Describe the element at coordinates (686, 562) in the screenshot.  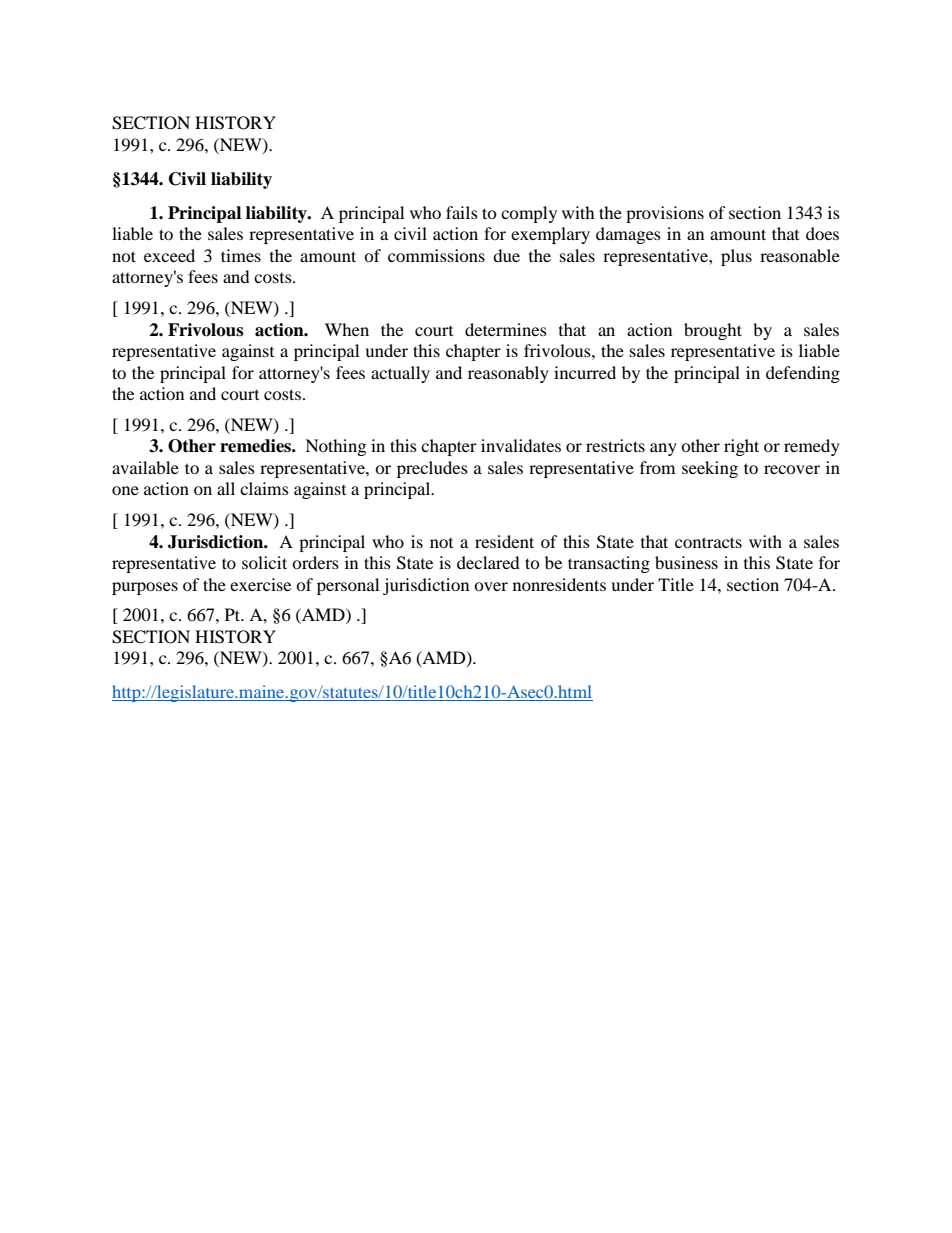
I see `business` at that location.
